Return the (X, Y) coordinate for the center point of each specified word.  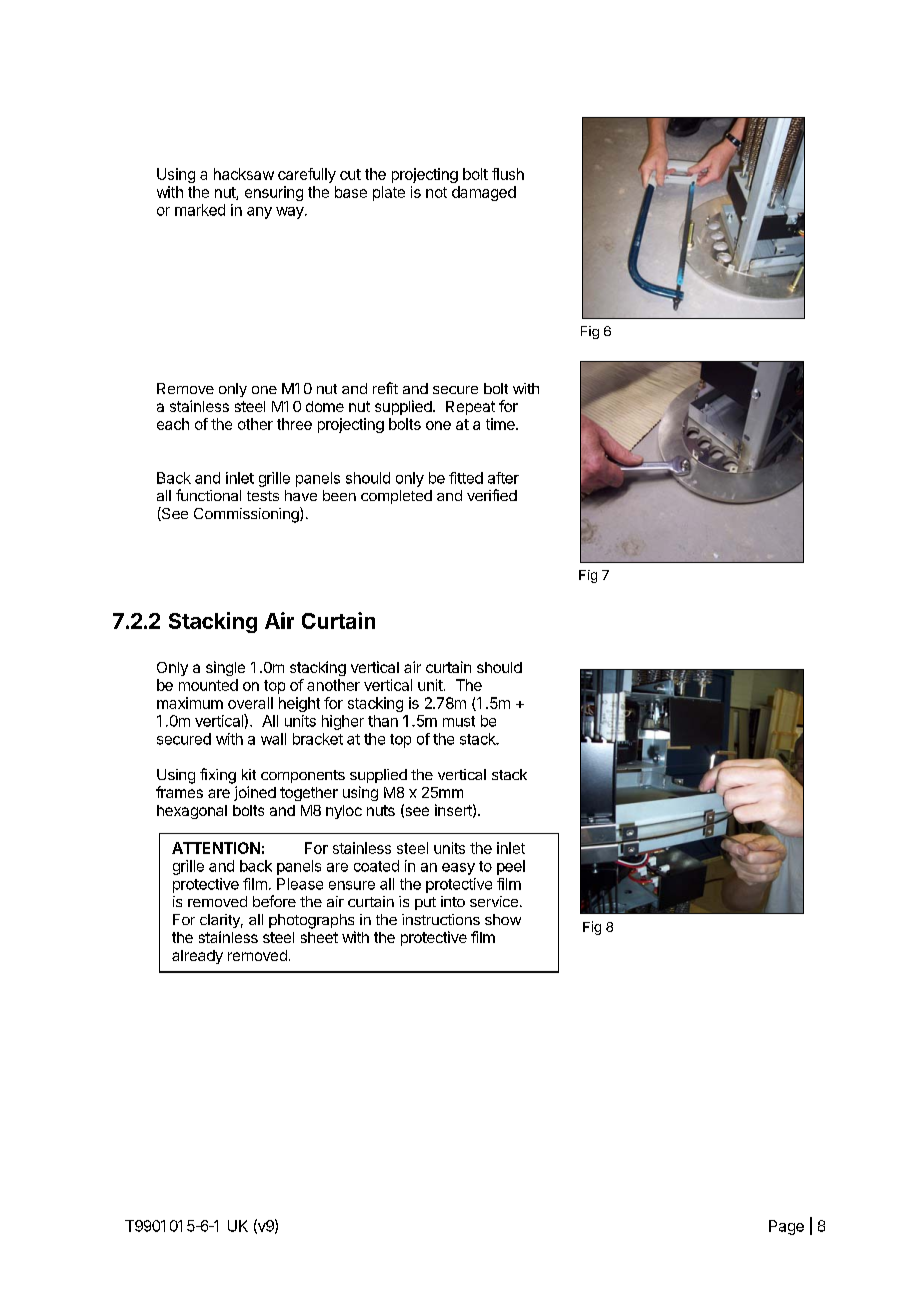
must (459, 721)
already (197, 957)
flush (508, 174)
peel (511, 867)
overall (250, 703)
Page (786, 1227)
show (503, 919)
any (259, 213)
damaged (484, 193)
